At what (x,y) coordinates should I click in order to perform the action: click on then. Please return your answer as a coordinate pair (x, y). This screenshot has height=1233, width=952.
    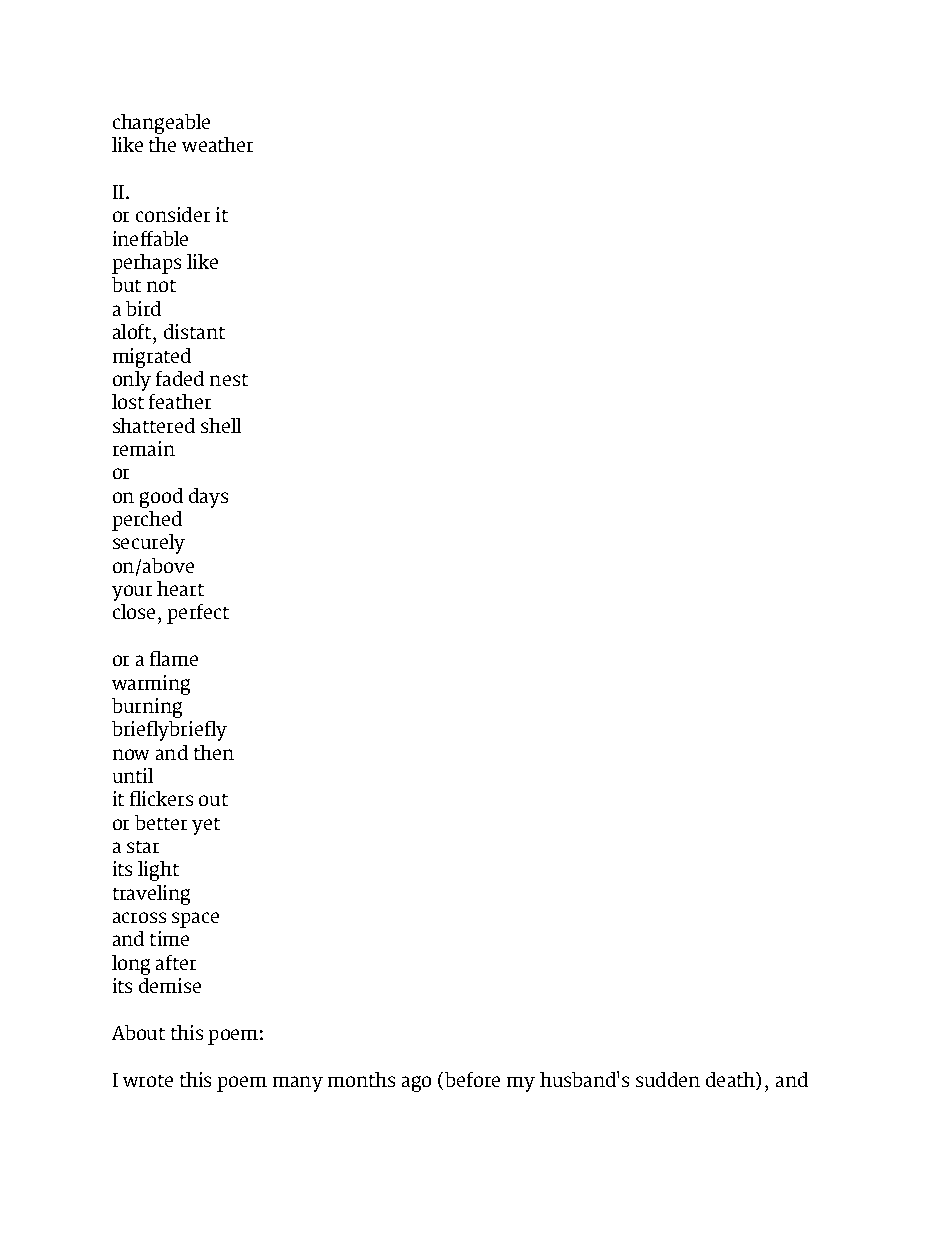
    Looking at the image, I should click on (214, 752).
